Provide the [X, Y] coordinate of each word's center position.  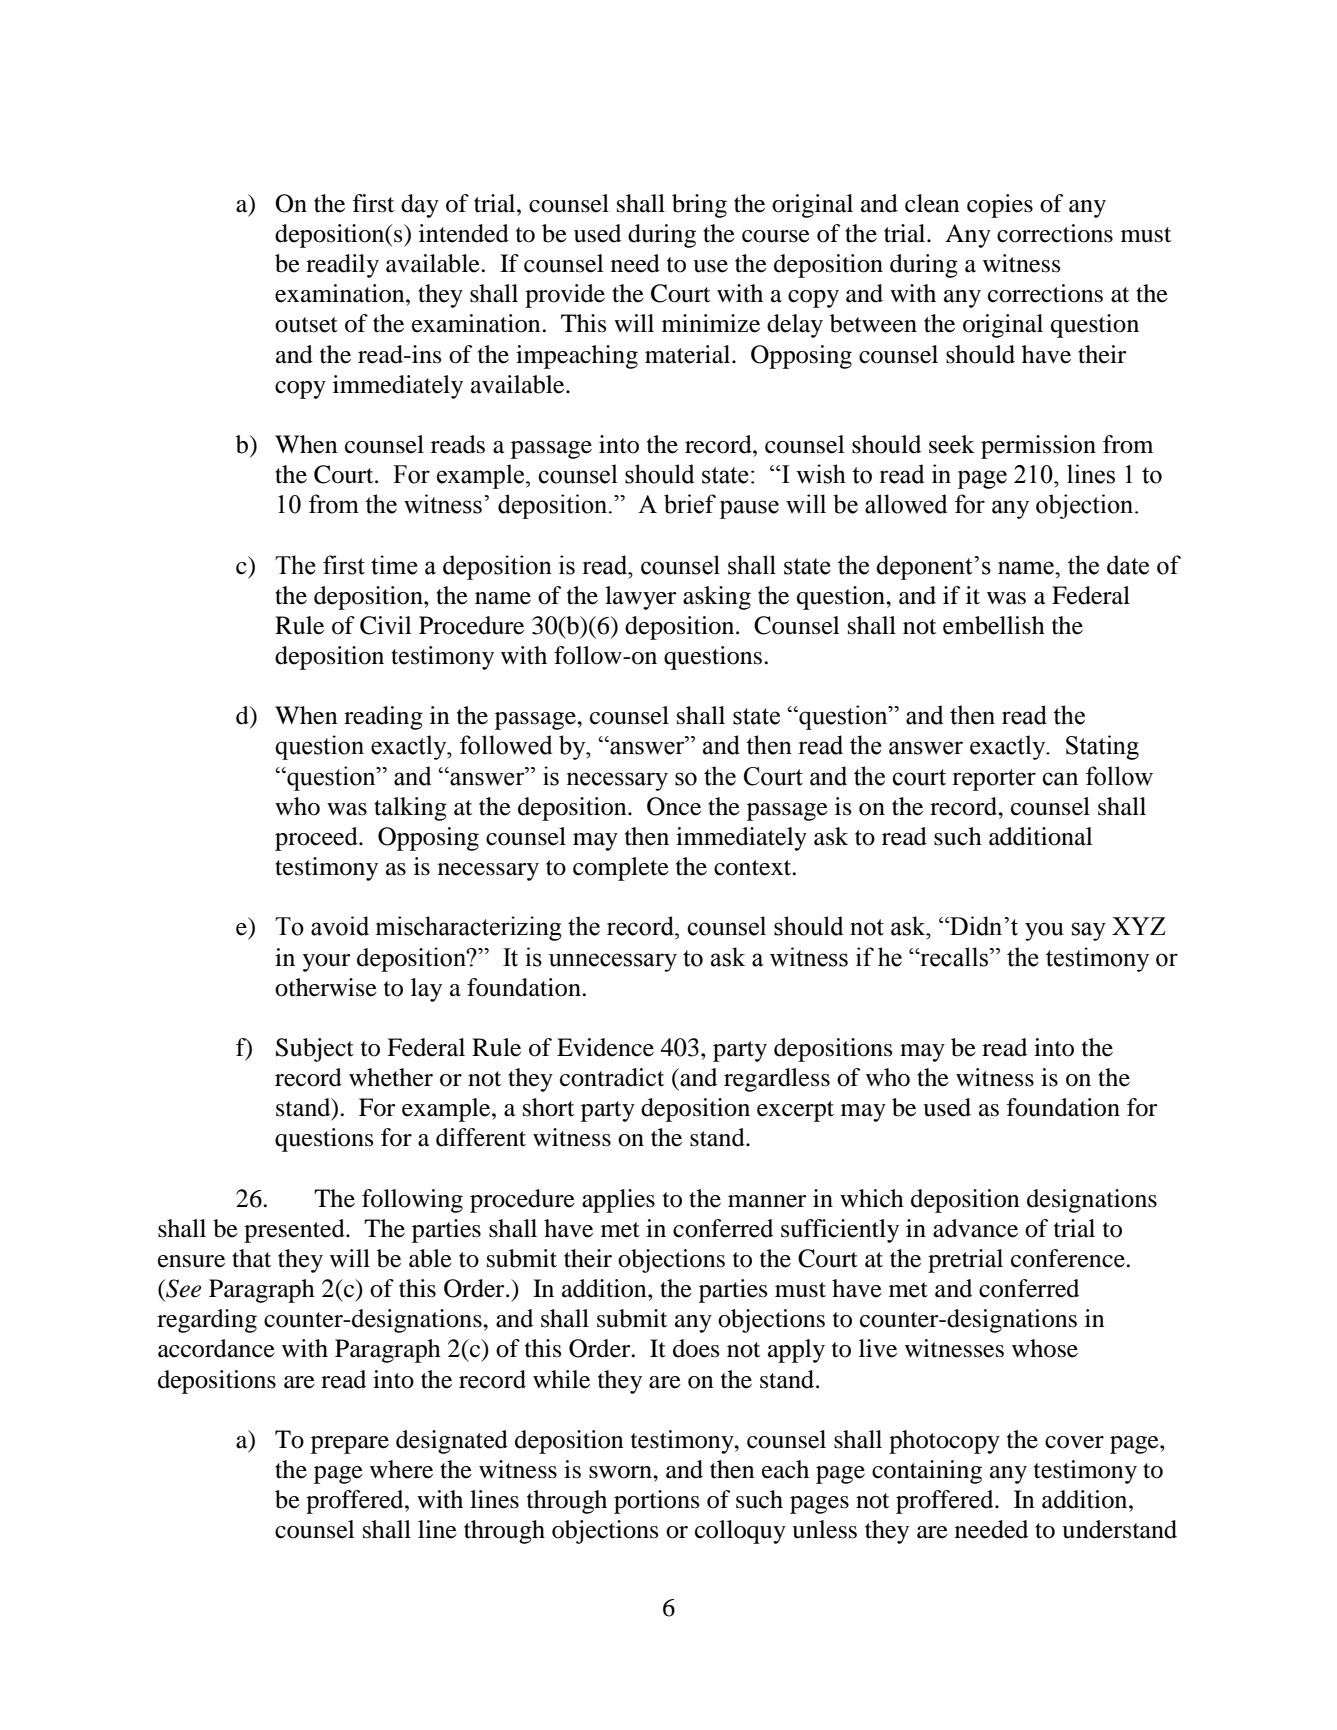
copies [1000, 206]
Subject [315, 1050]
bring [699, 206]
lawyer [641, 598]
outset [306, 325]
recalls [954, 957]
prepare [350, 1445]
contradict [612, 1077]
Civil [386, 625]
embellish [994, 625]
